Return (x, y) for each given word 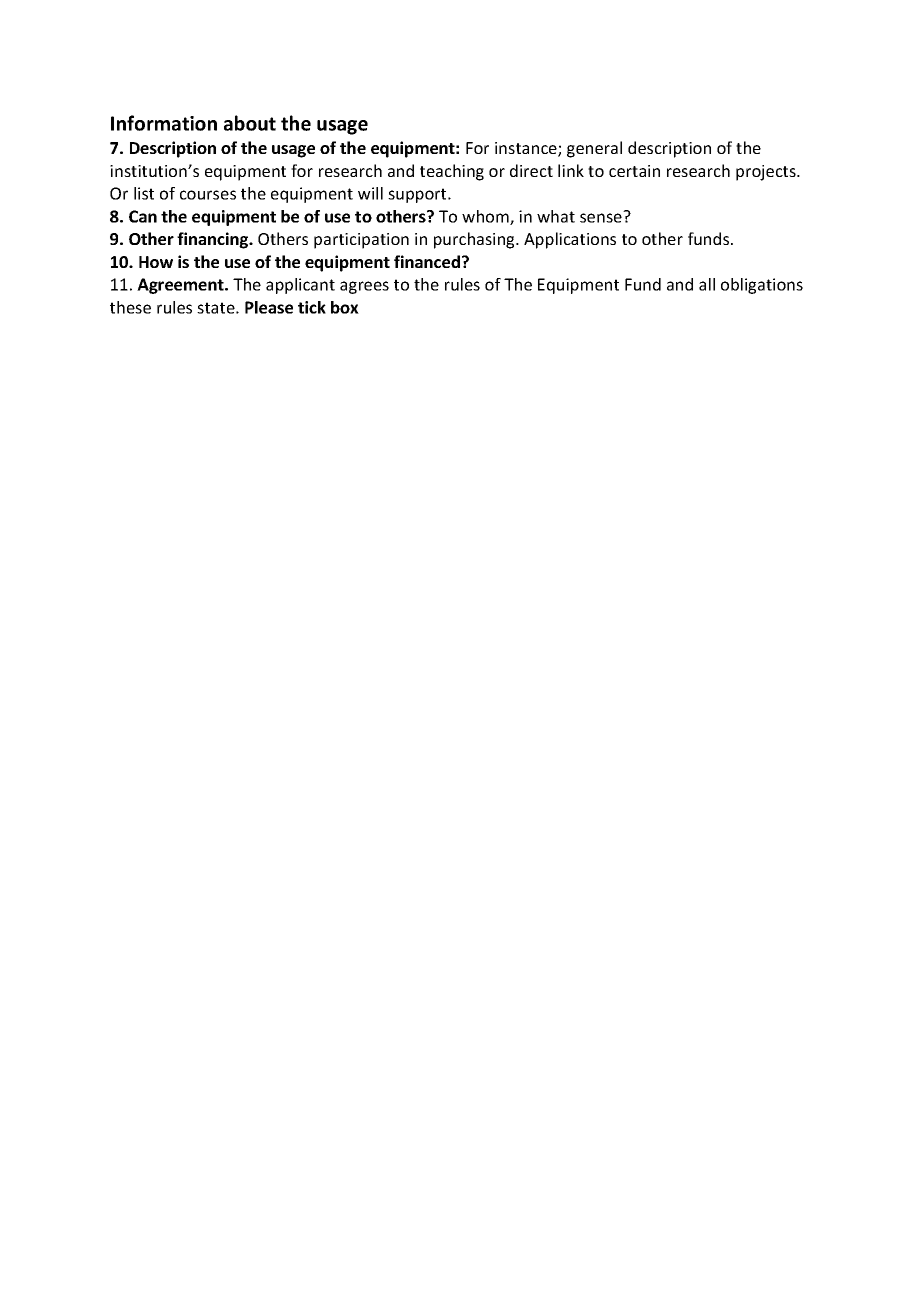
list (144, 193)
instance (527, 149)
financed (427, 261)
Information (164, 123)
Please (269, 307)
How (156, 262)
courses (208, 195)
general (594, 149)
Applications (570, 240)
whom (486, 217)
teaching (452, 172)
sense (602, 217)
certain (634, 171)
